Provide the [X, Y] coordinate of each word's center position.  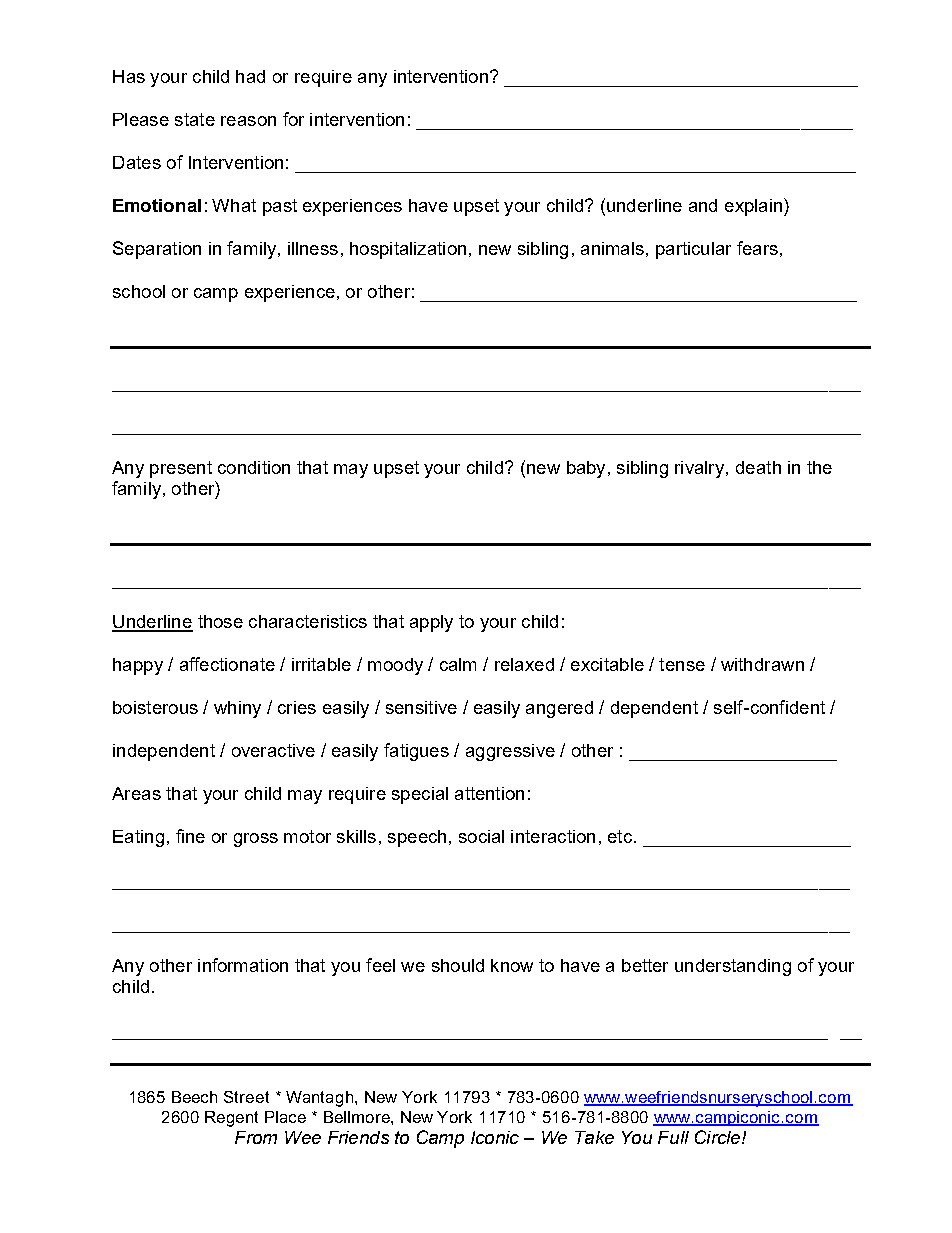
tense [682, 664]
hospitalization [408, 250]
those [220, 621]
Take [594, 1137]
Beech [194, 1097]
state [195, 119]
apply [431, 623]
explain [753, 207]
